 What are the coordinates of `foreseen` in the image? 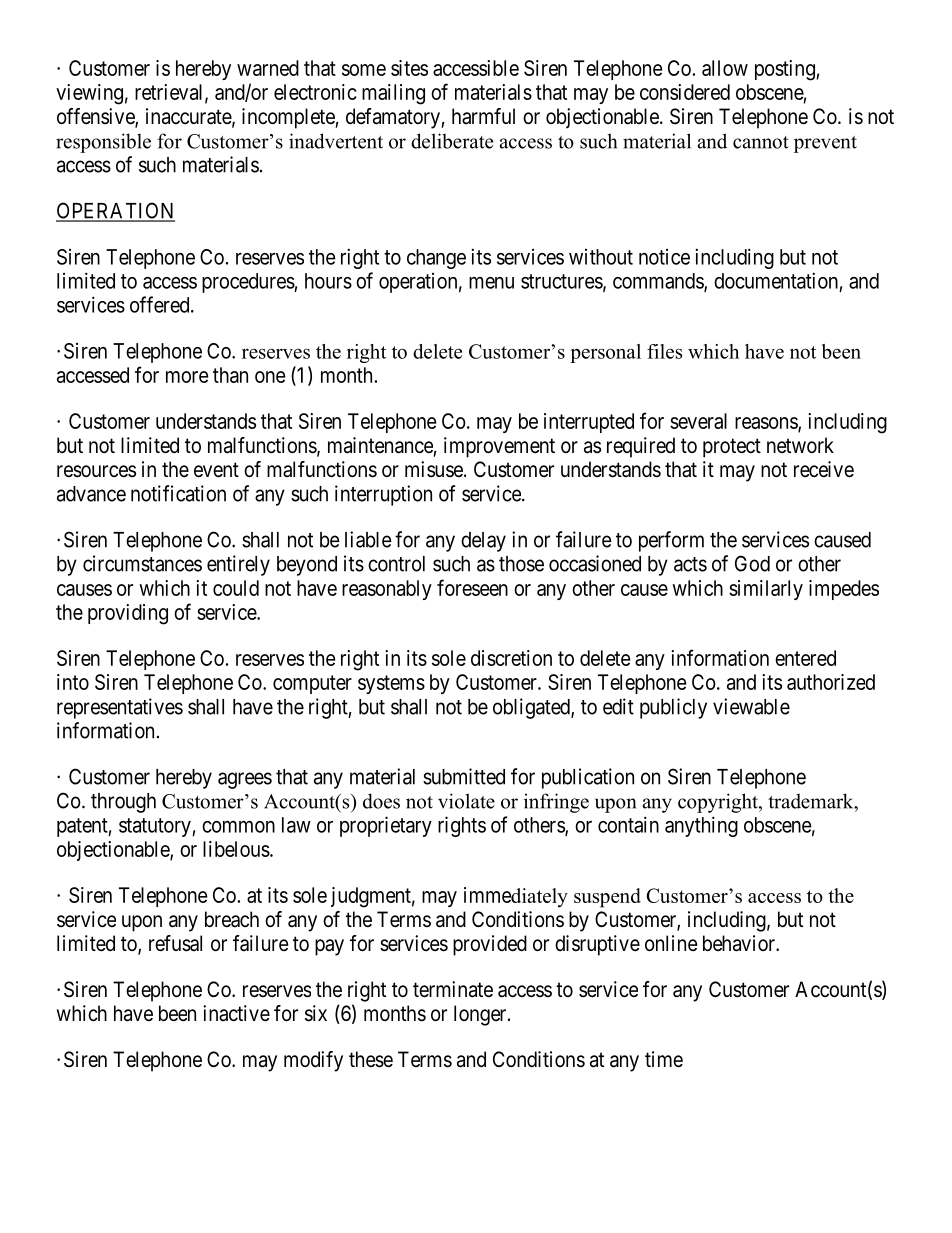 It's located at (472, 587).
